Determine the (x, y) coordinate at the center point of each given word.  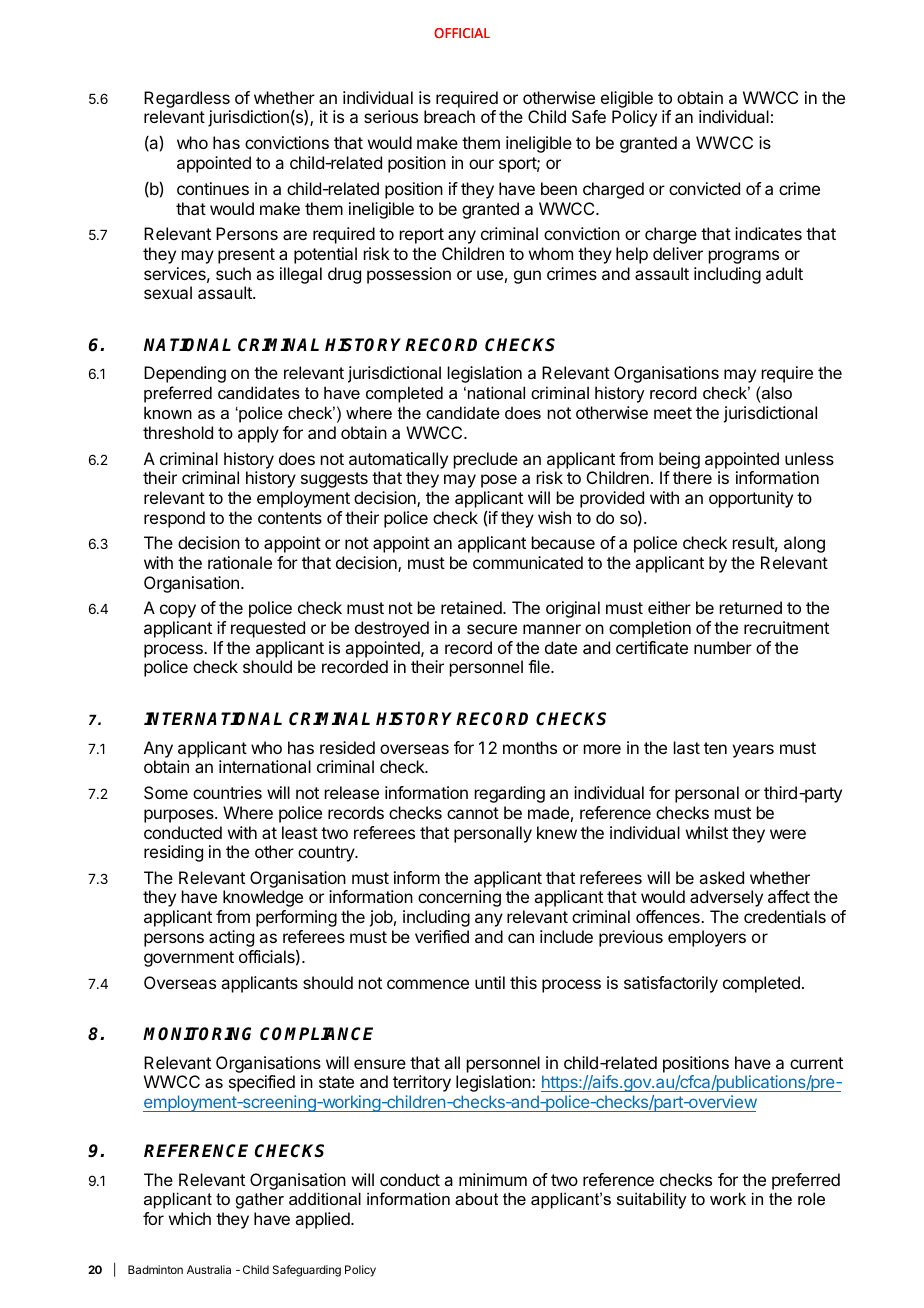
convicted (704, 188)
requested (268, 629)
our (481, 164)
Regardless (187, 99)
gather (260, 1200)
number (723, 647)
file (540, 666)
